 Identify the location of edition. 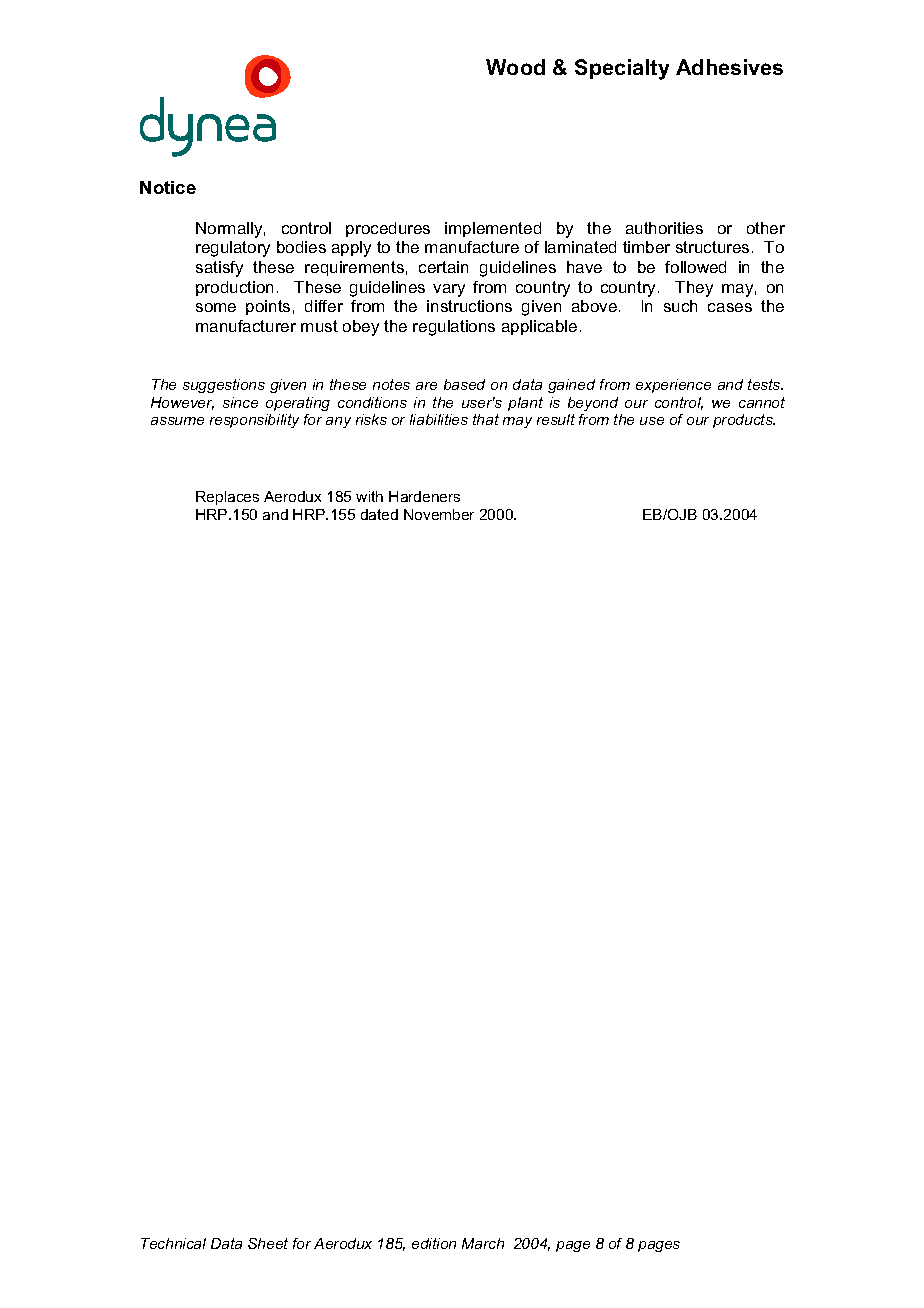
(434, 1243).
